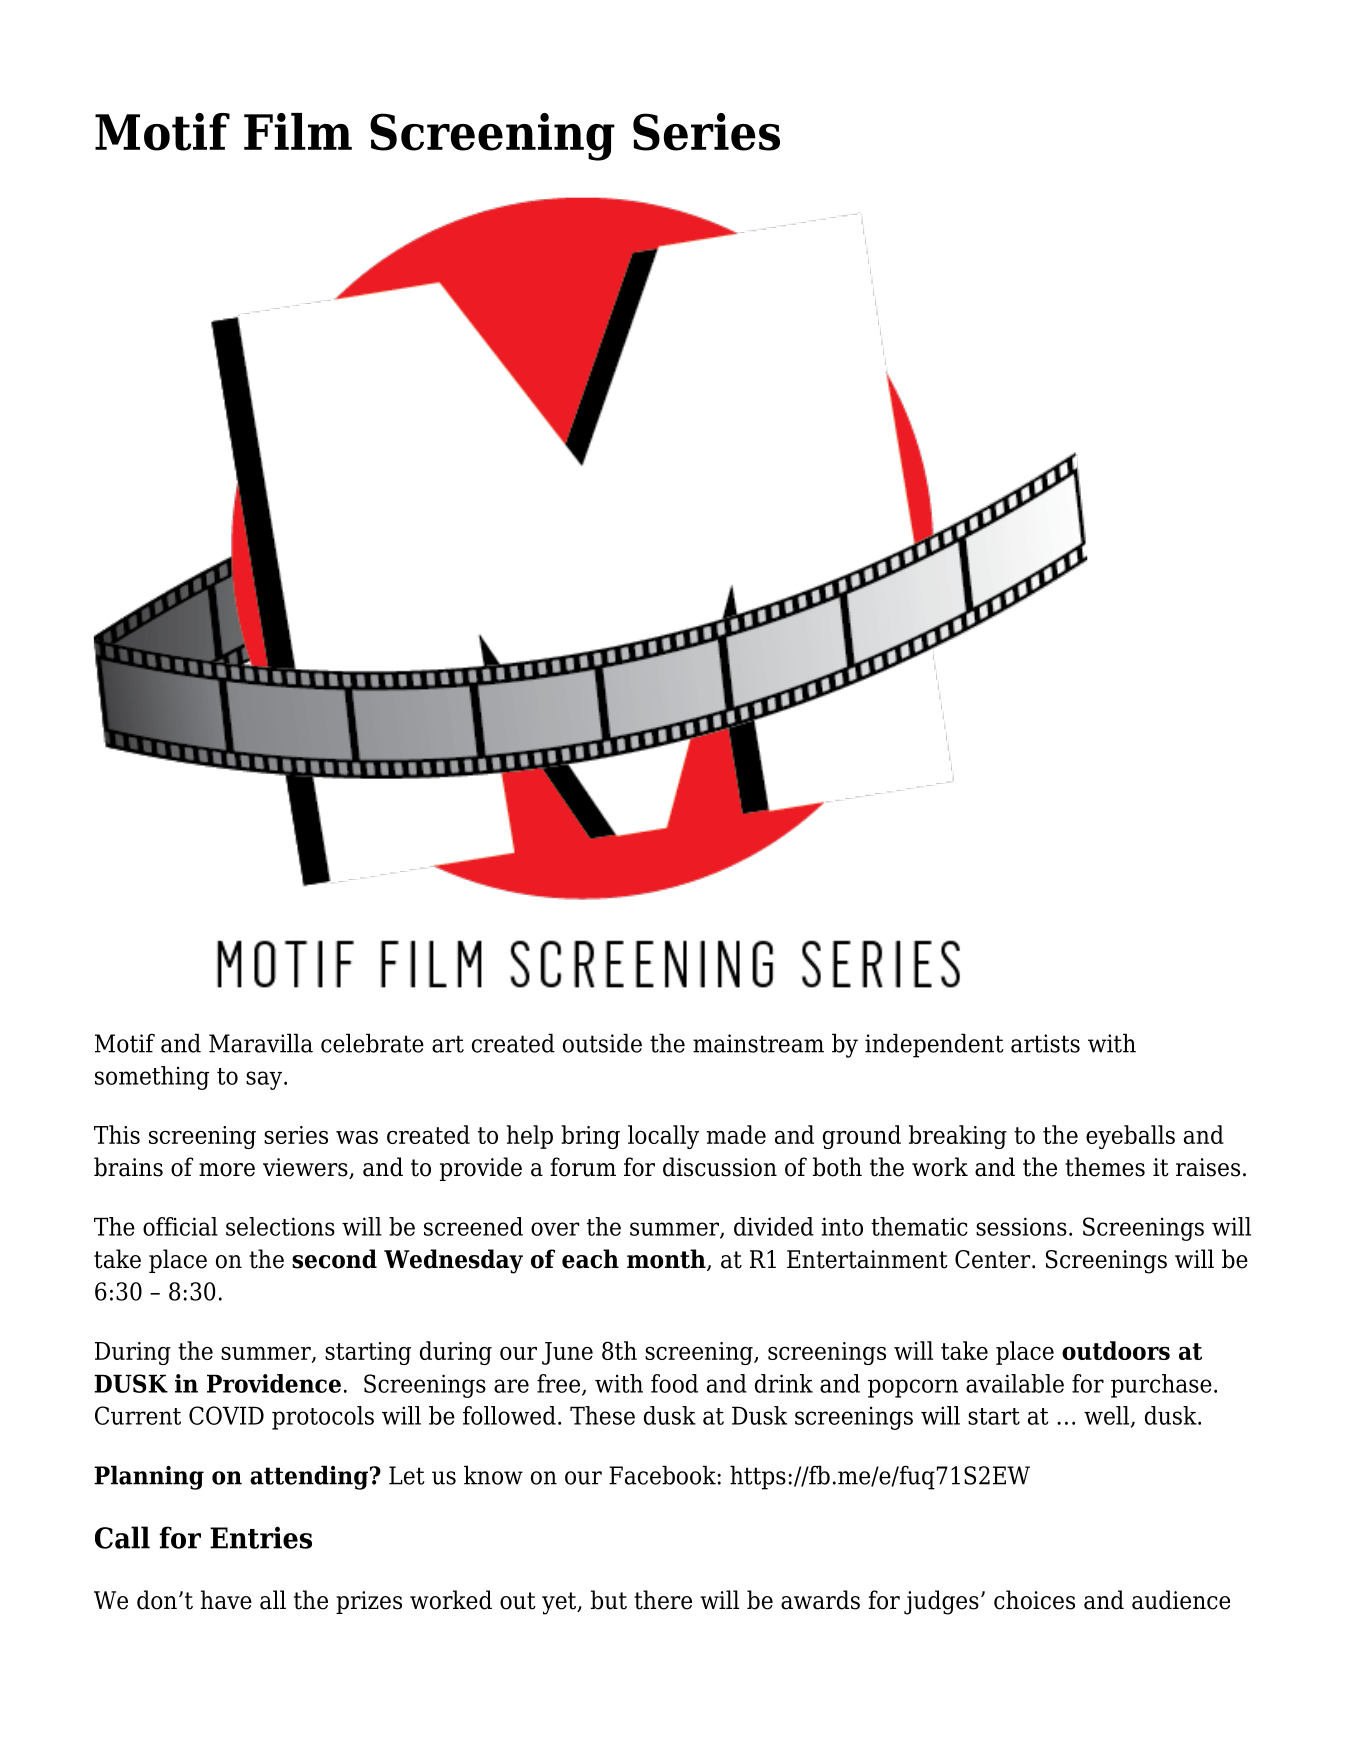 Image resolution: width=1351 pixels, height=1748 pixels. What do you see at coordinates (261, 1537) in the screenshot?
I see `Entries` at bounding box center [261, 1537].
